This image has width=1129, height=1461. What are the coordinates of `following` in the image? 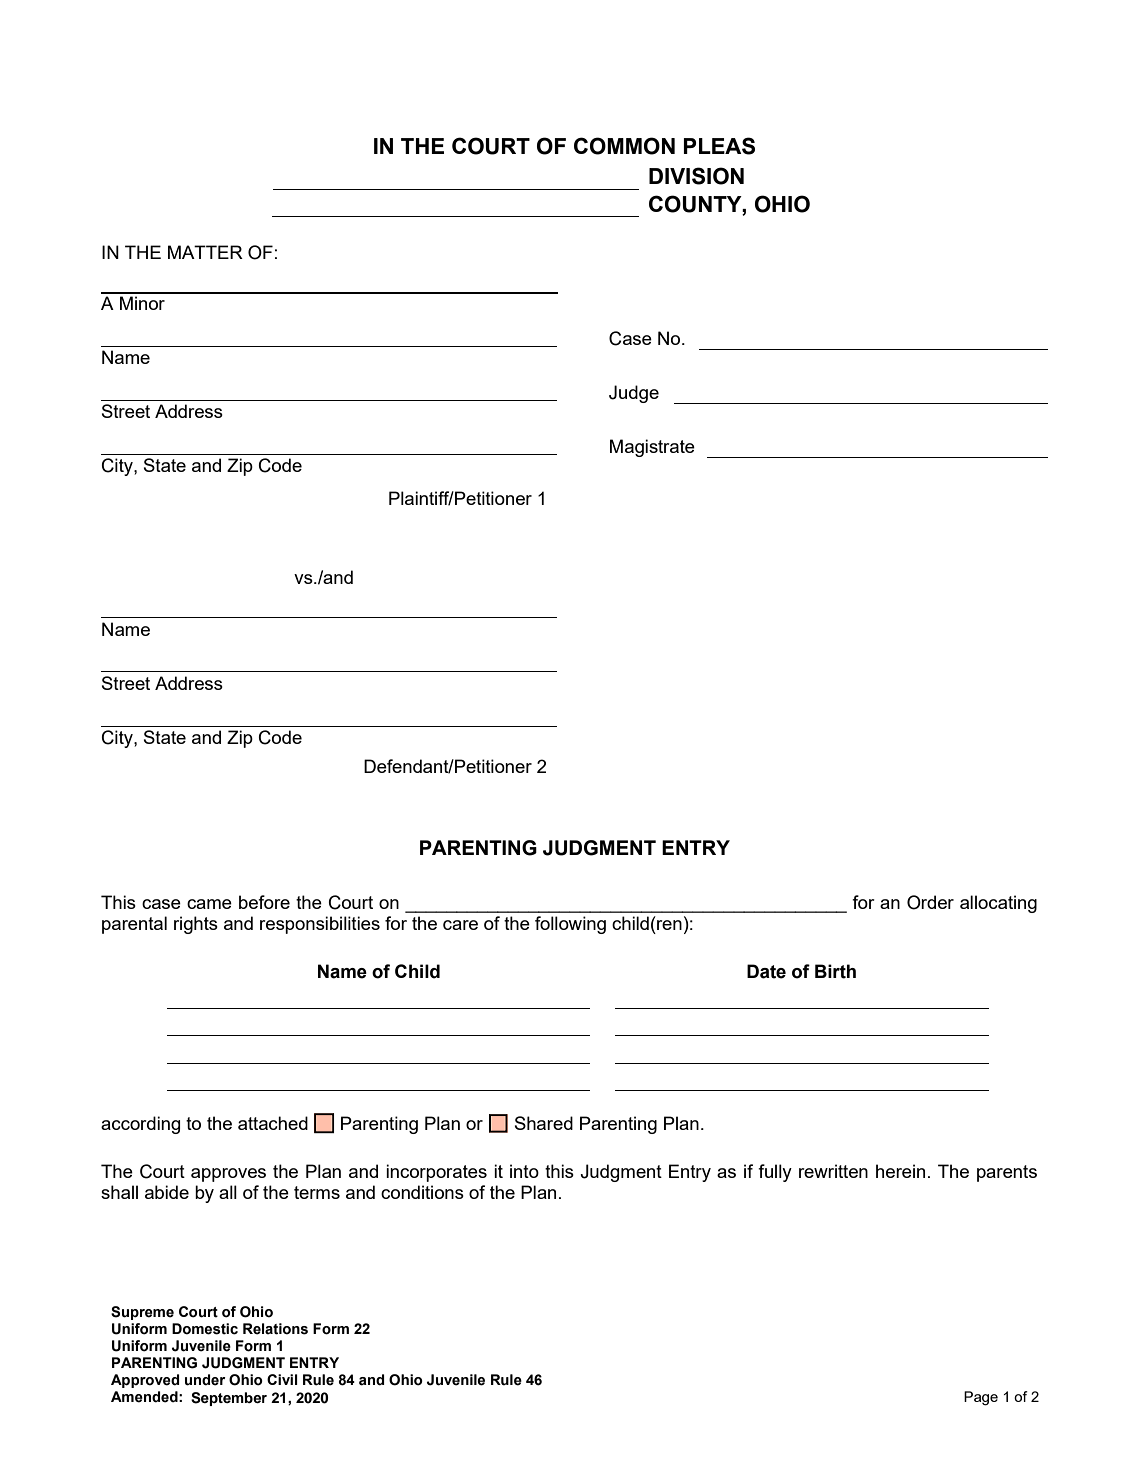 It's located at (570, 925).
